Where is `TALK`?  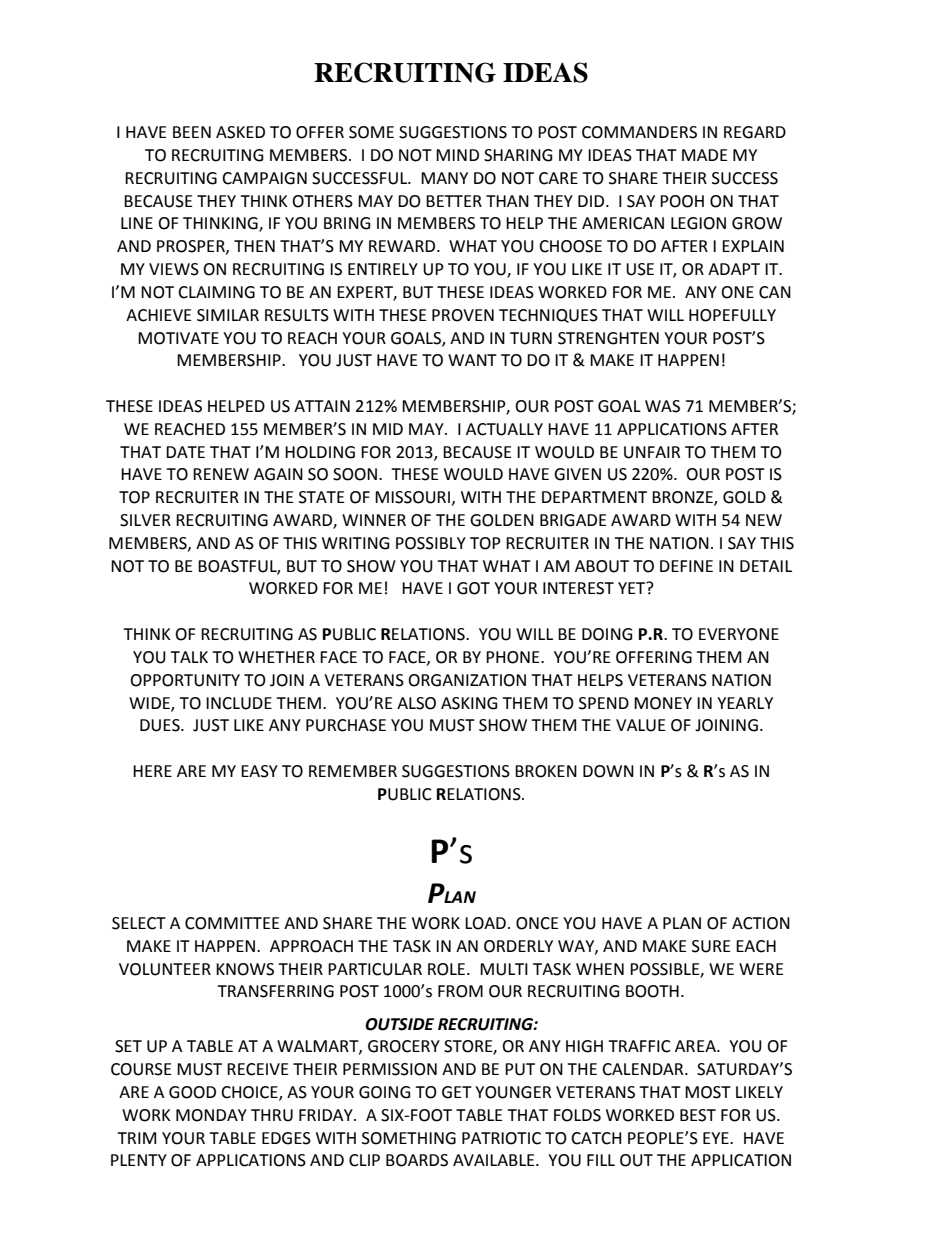 TALK is located at coordinates (189, 657).
